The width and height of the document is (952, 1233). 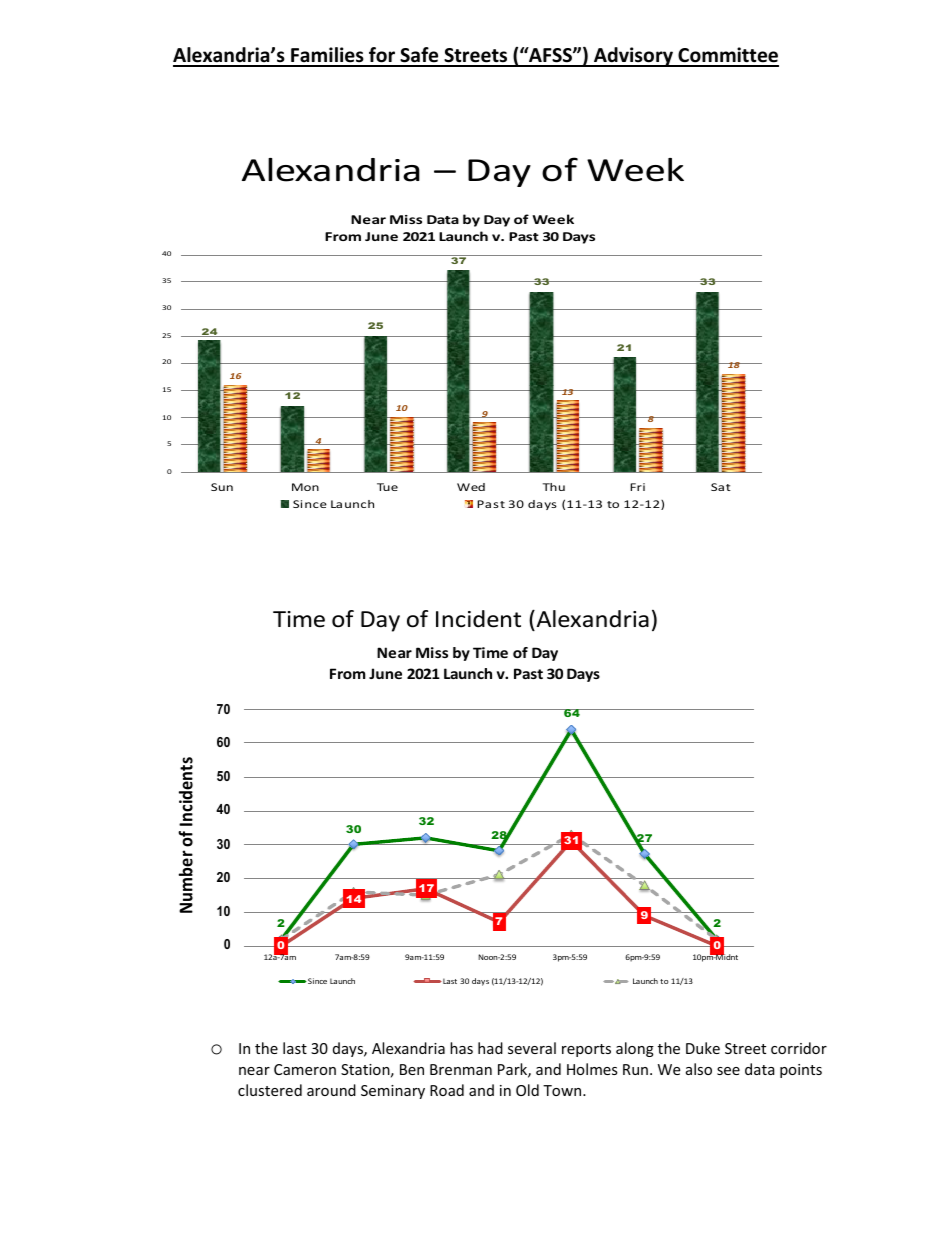 I want to click on several, so click(x=532, y=1048).
